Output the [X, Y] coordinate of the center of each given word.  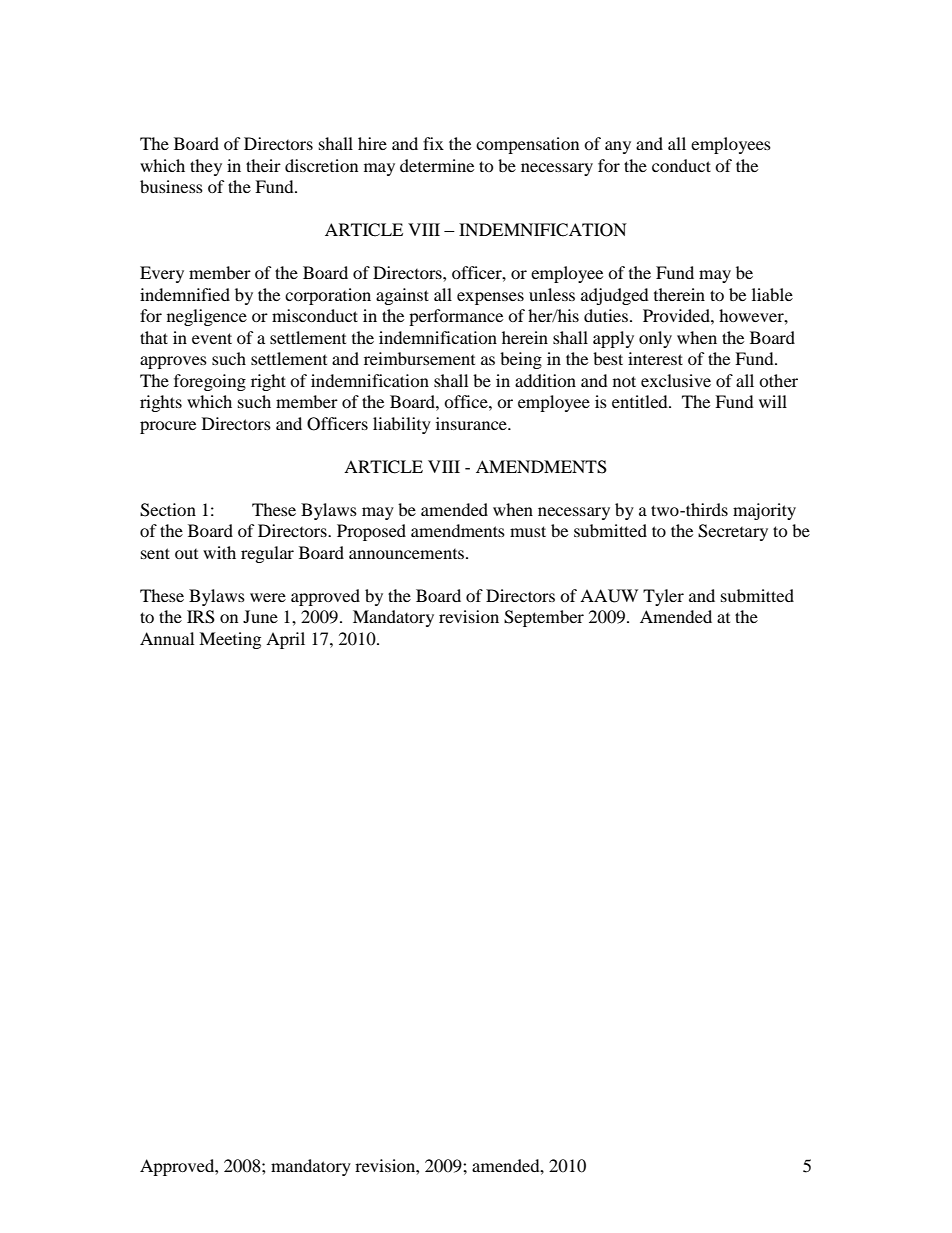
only [655, 339]
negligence [207, 317]
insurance [472, 423]
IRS [201, 617]
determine [437, 165]
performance [456, 317]
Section [168, 510]
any [618, 147]
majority [764, 511]
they [206, 167]
